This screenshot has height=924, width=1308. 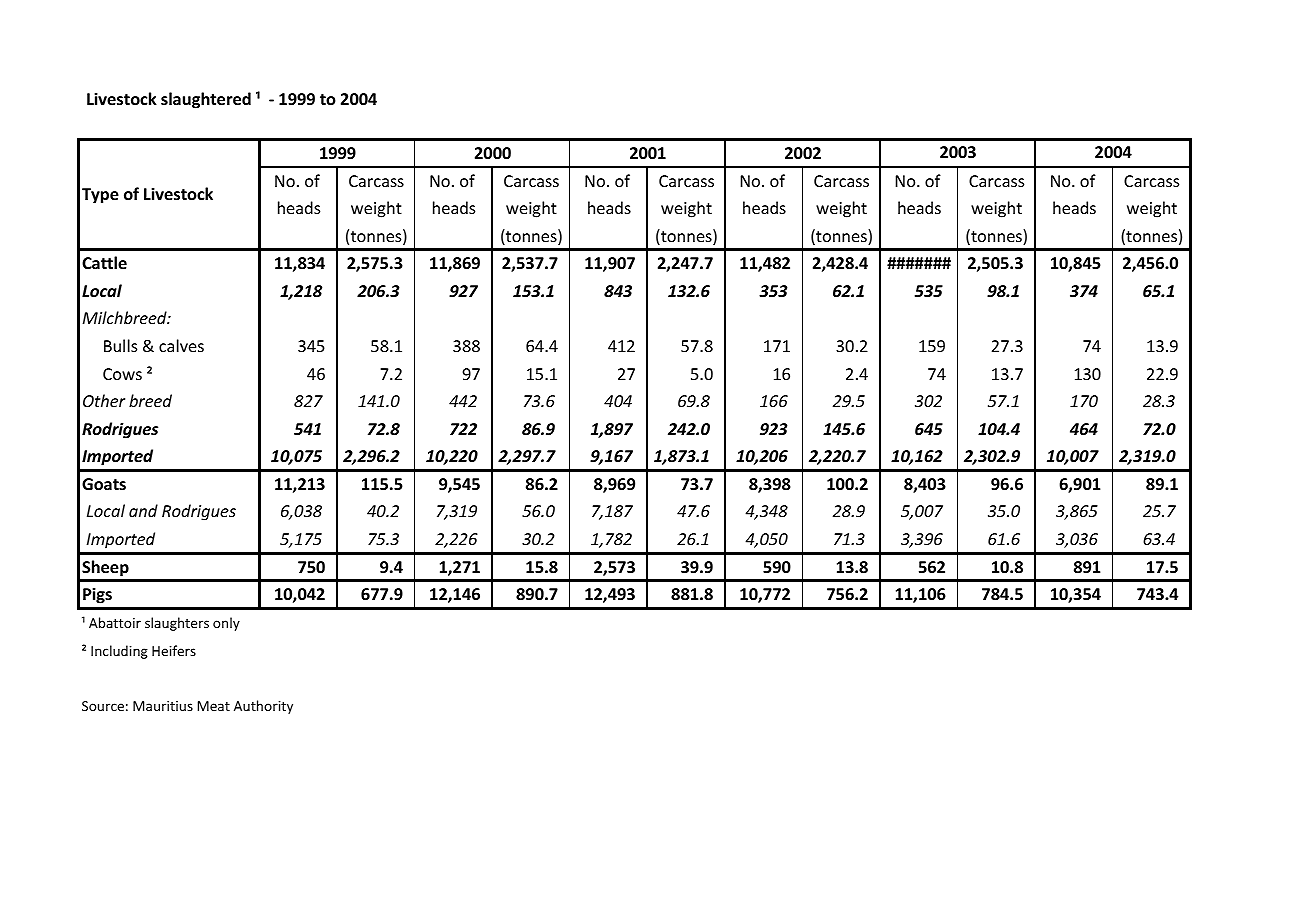 I want to click on Type, so click(x=100, y=196).
